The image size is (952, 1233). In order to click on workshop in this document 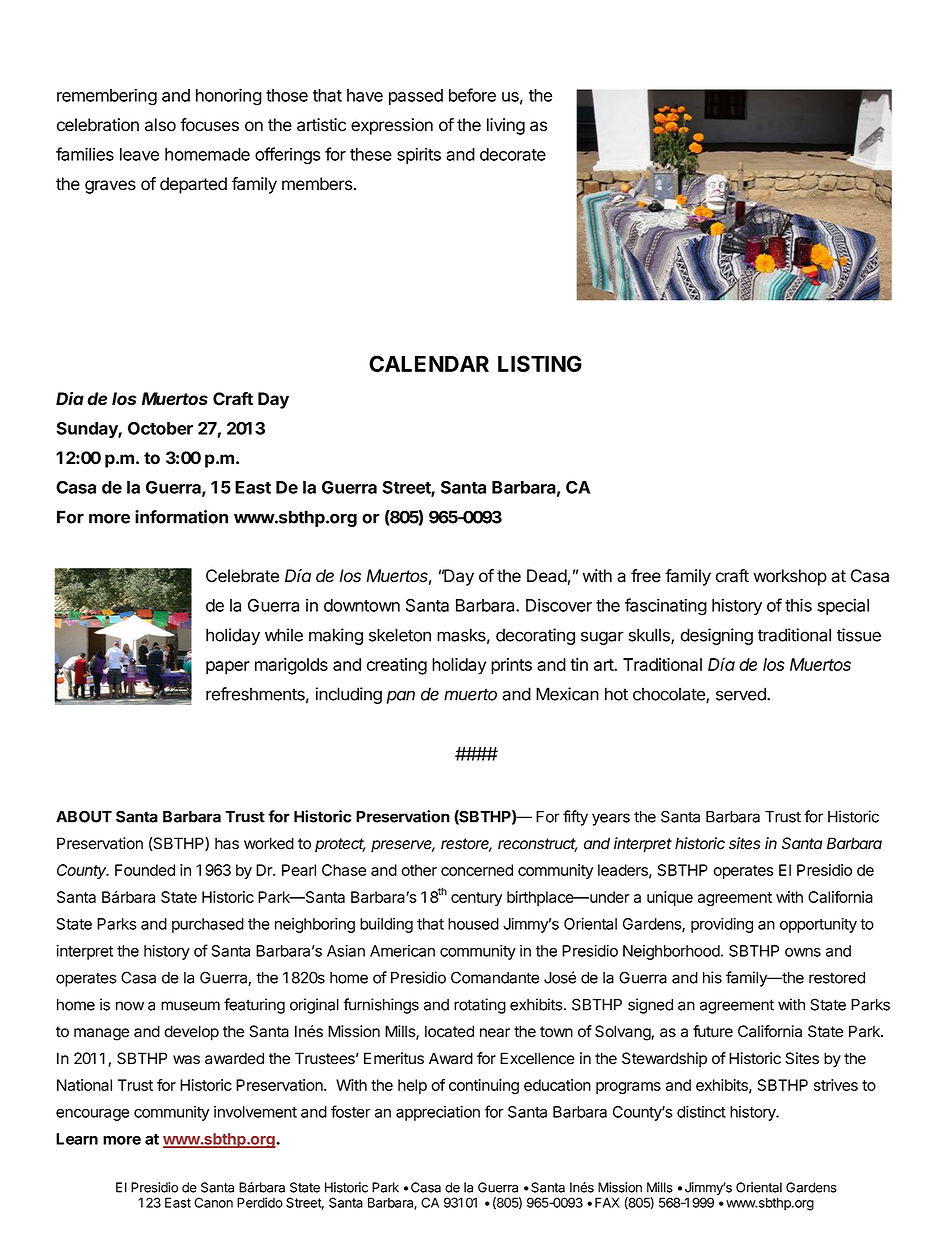, I will do `click(790, 577)`.
